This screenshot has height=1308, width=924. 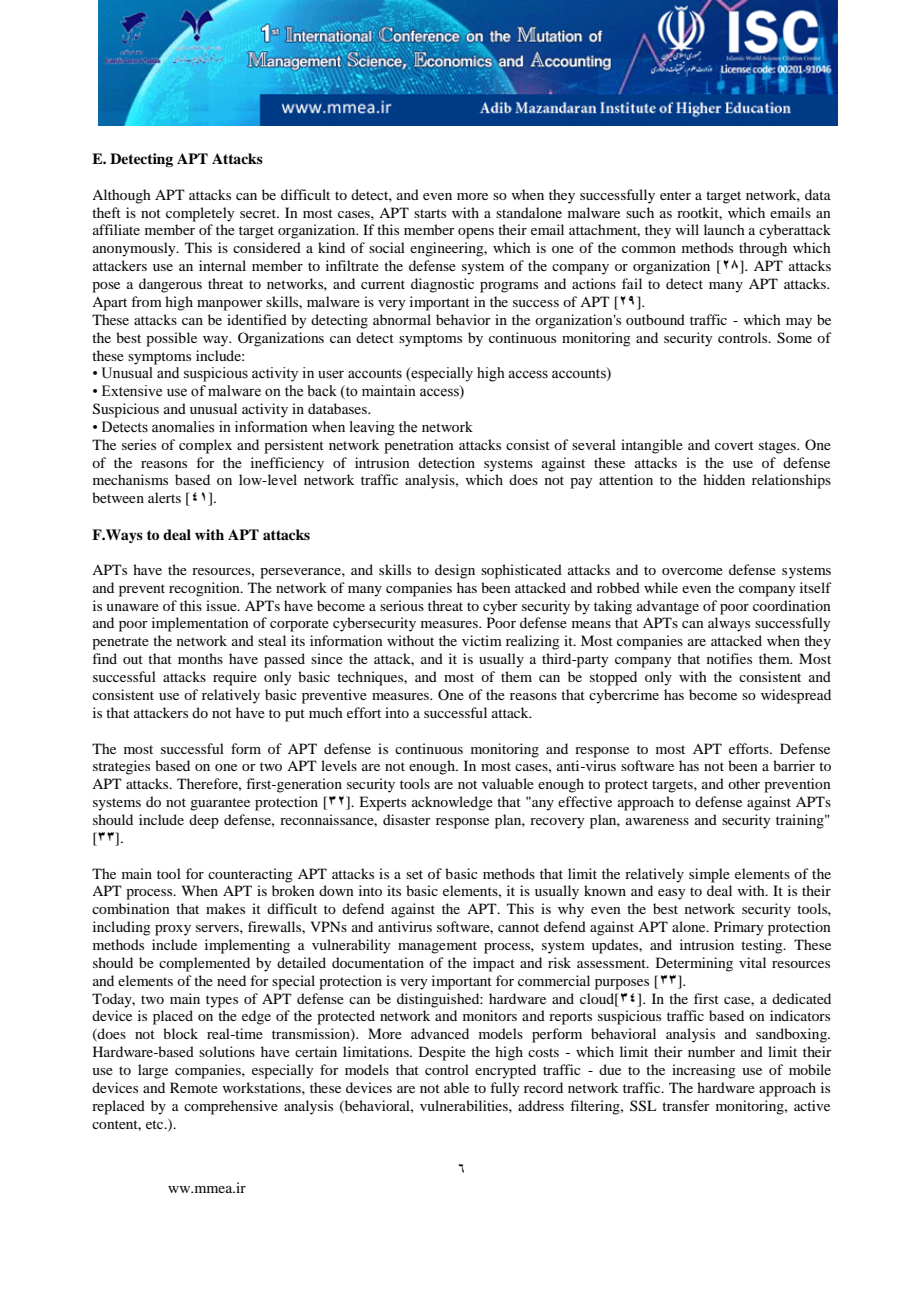 What do you see at coordinates (194, 1087) in the screenshot?
I see `Remote` at bounding box center [194, 1087].
